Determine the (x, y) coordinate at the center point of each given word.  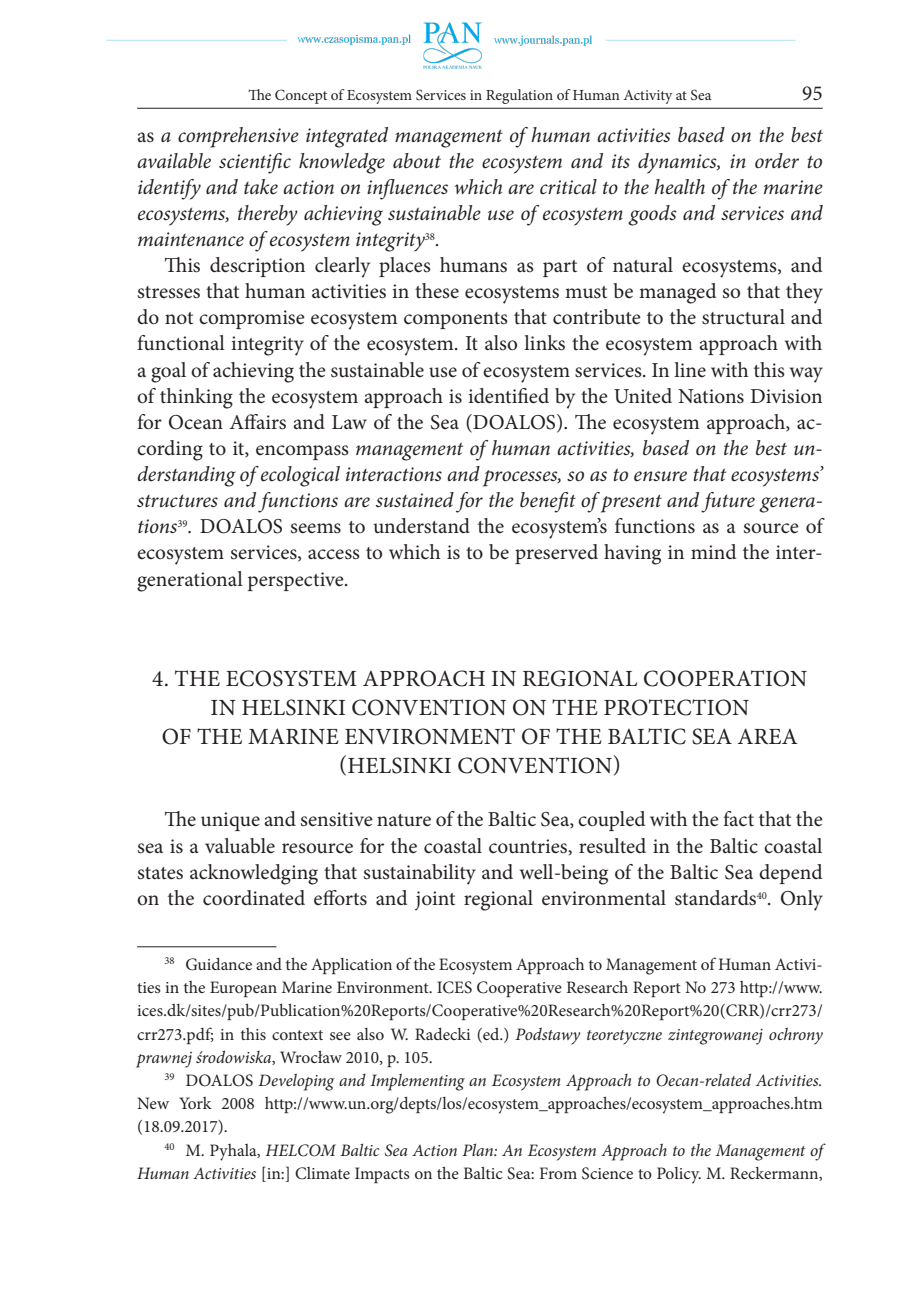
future (728, 502)
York (195, 1103)
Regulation (519, 96)
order (777, 161)
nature (404, 820)
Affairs (258, 422)
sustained (415, 500)
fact (738, 819)
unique (230, 821)
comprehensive (238, 137)
